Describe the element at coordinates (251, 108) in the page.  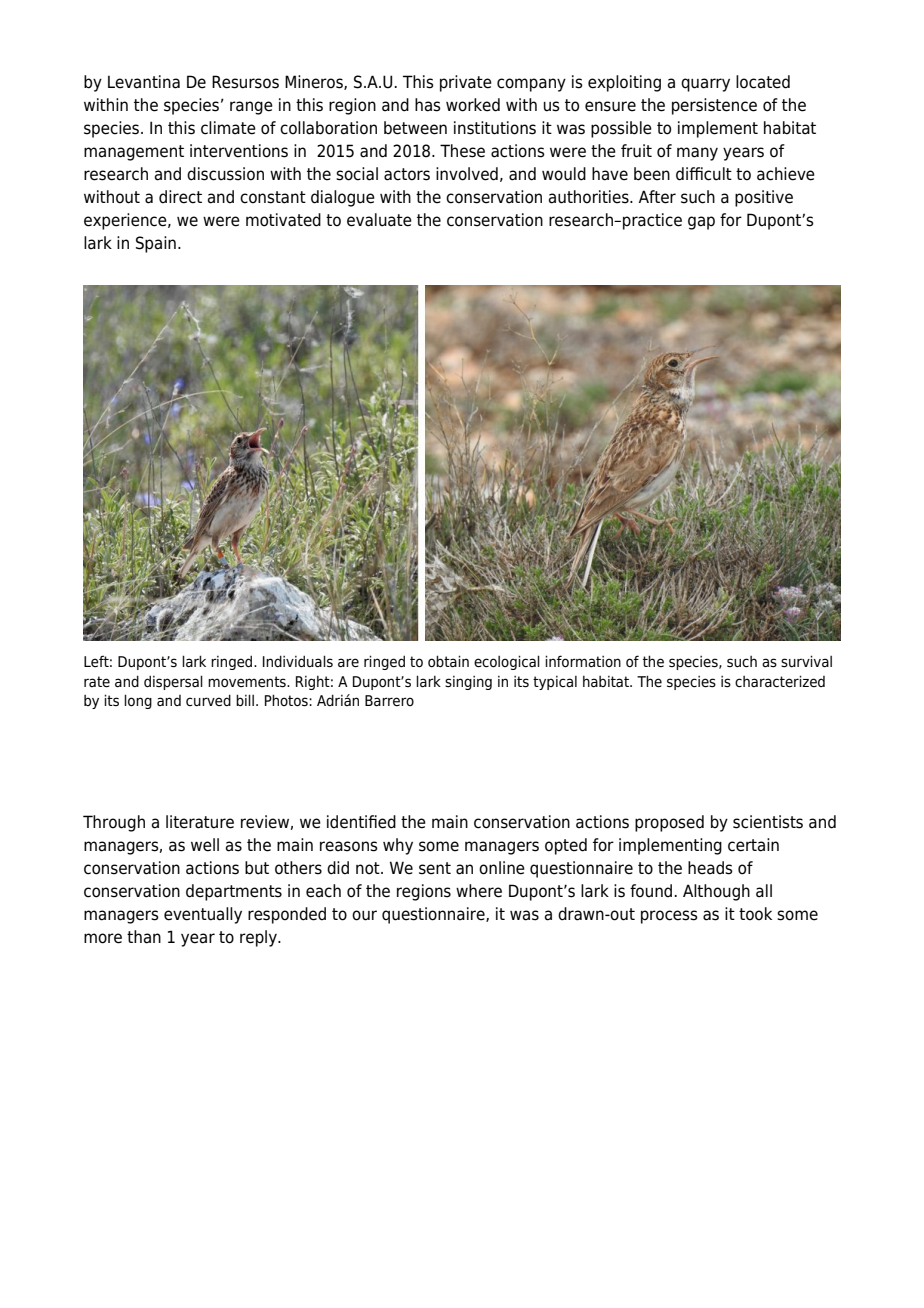
I see `range` at that location.
